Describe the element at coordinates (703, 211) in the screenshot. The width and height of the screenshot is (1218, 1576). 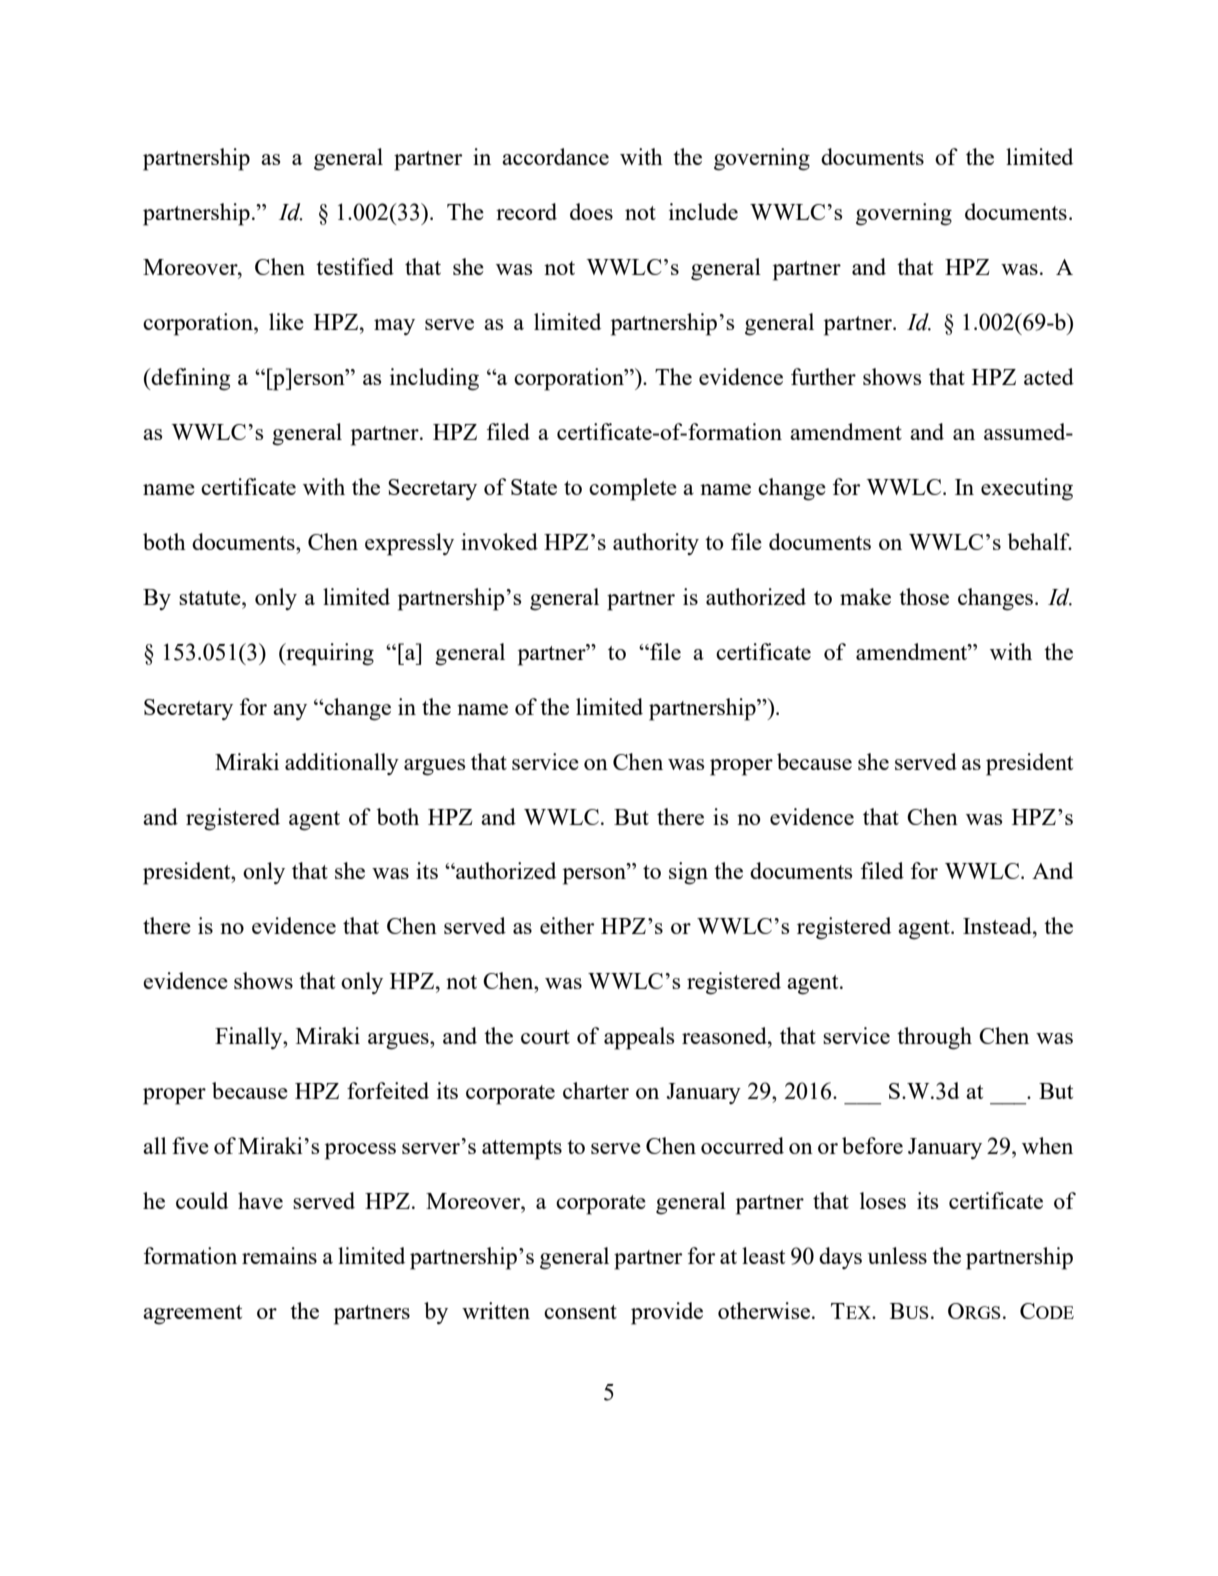
I see `include` at that location.
